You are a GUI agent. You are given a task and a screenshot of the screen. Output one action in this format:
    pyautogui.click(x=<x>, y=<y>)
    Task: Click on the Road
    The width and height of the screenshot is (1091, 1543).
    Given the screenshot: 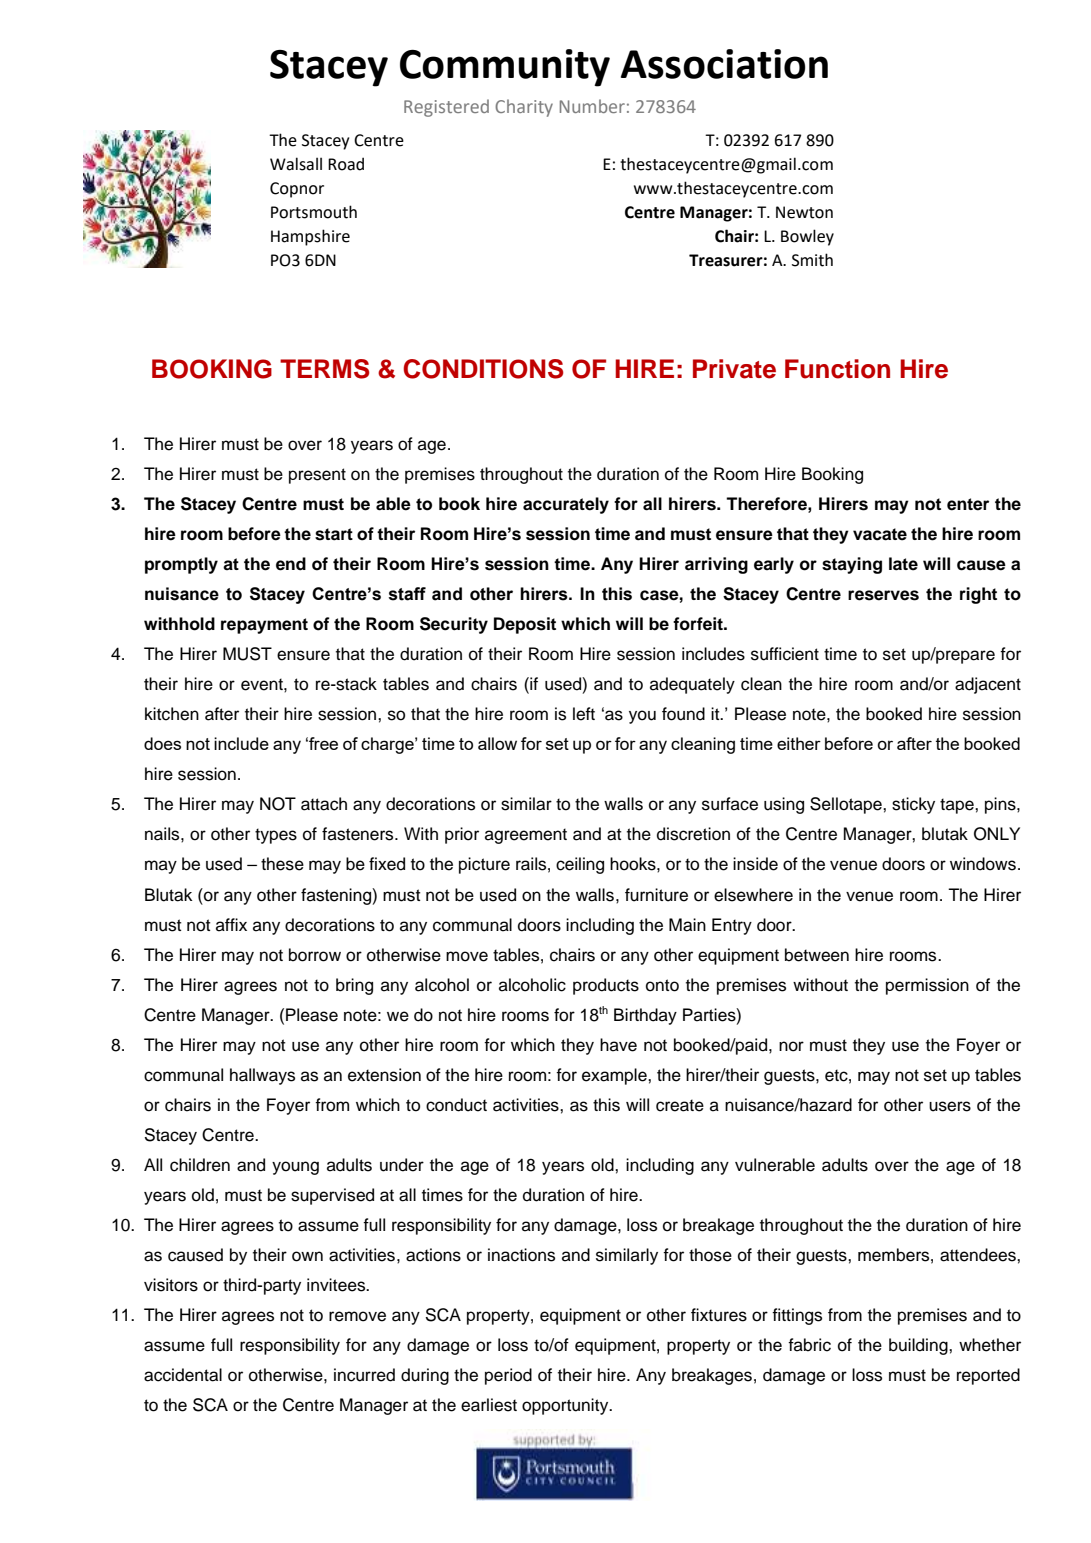 What is the action you would take?
    pyautogui.click(x=346, y=164)
